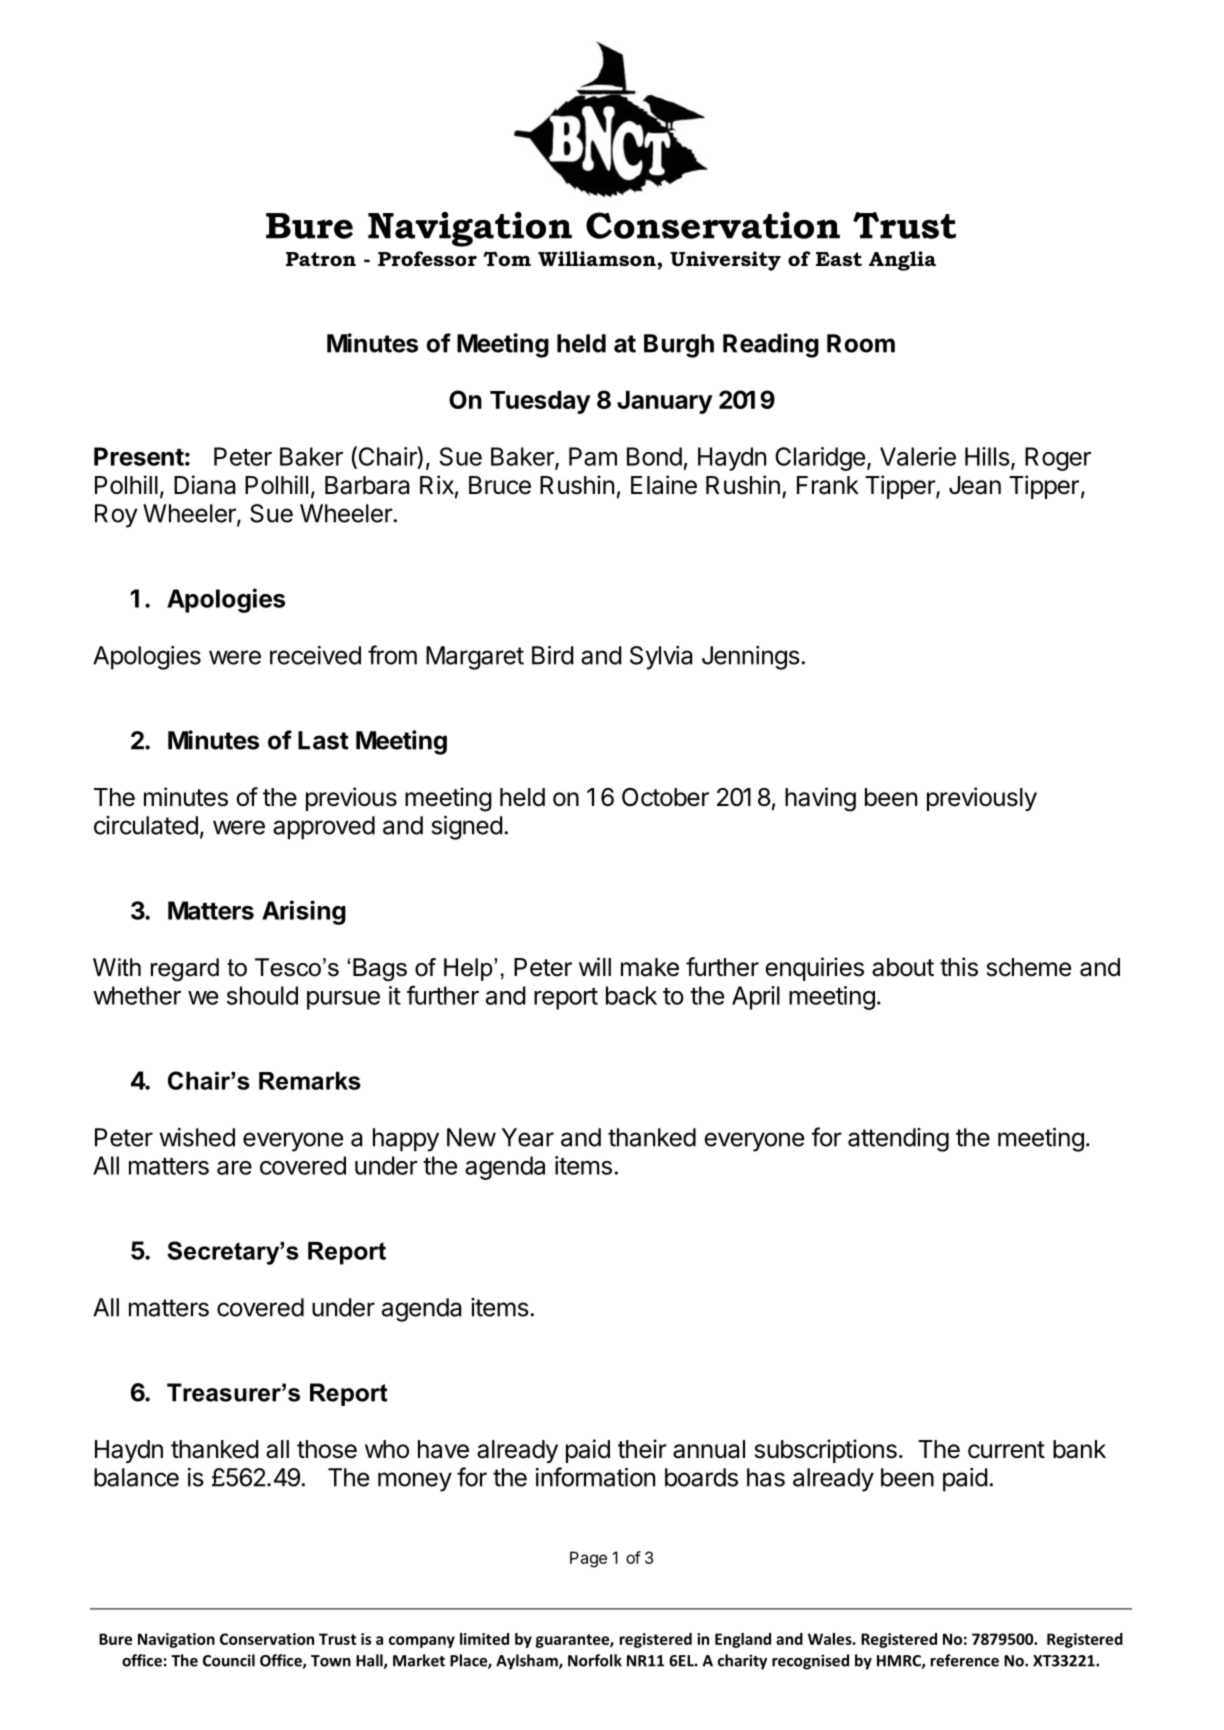  What do you see at coordinates (528, 1137) in the screenshot?
I see `Year` at bounding box center [528, 1137].
